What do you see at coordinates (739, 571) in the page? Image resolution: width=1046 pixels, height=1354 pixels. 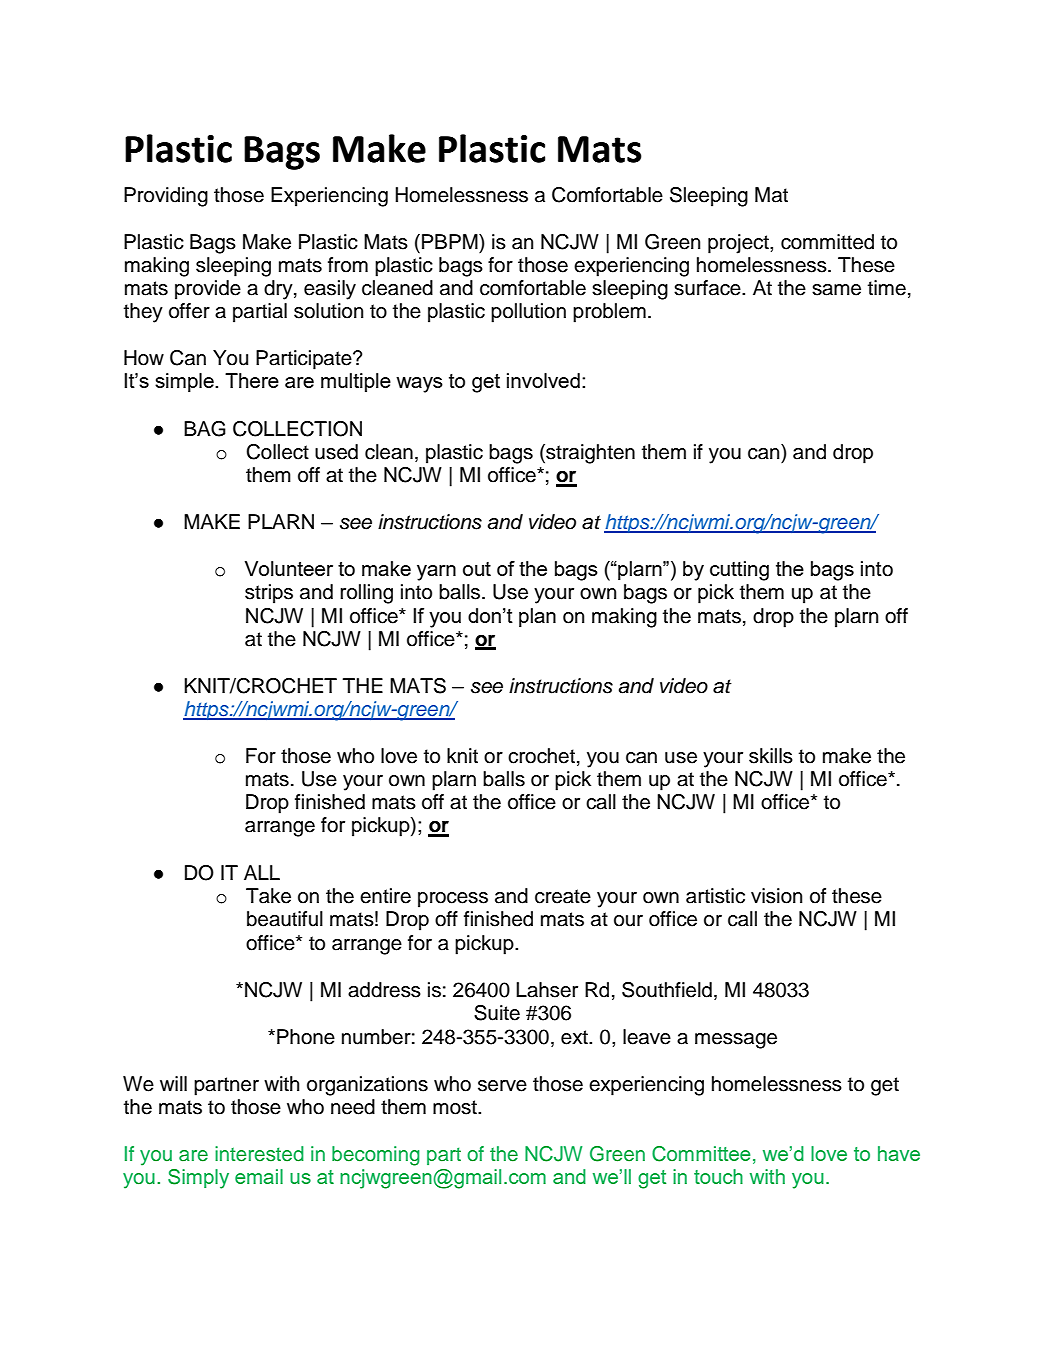 I see `cutting` at bounding box center [739, 571].
